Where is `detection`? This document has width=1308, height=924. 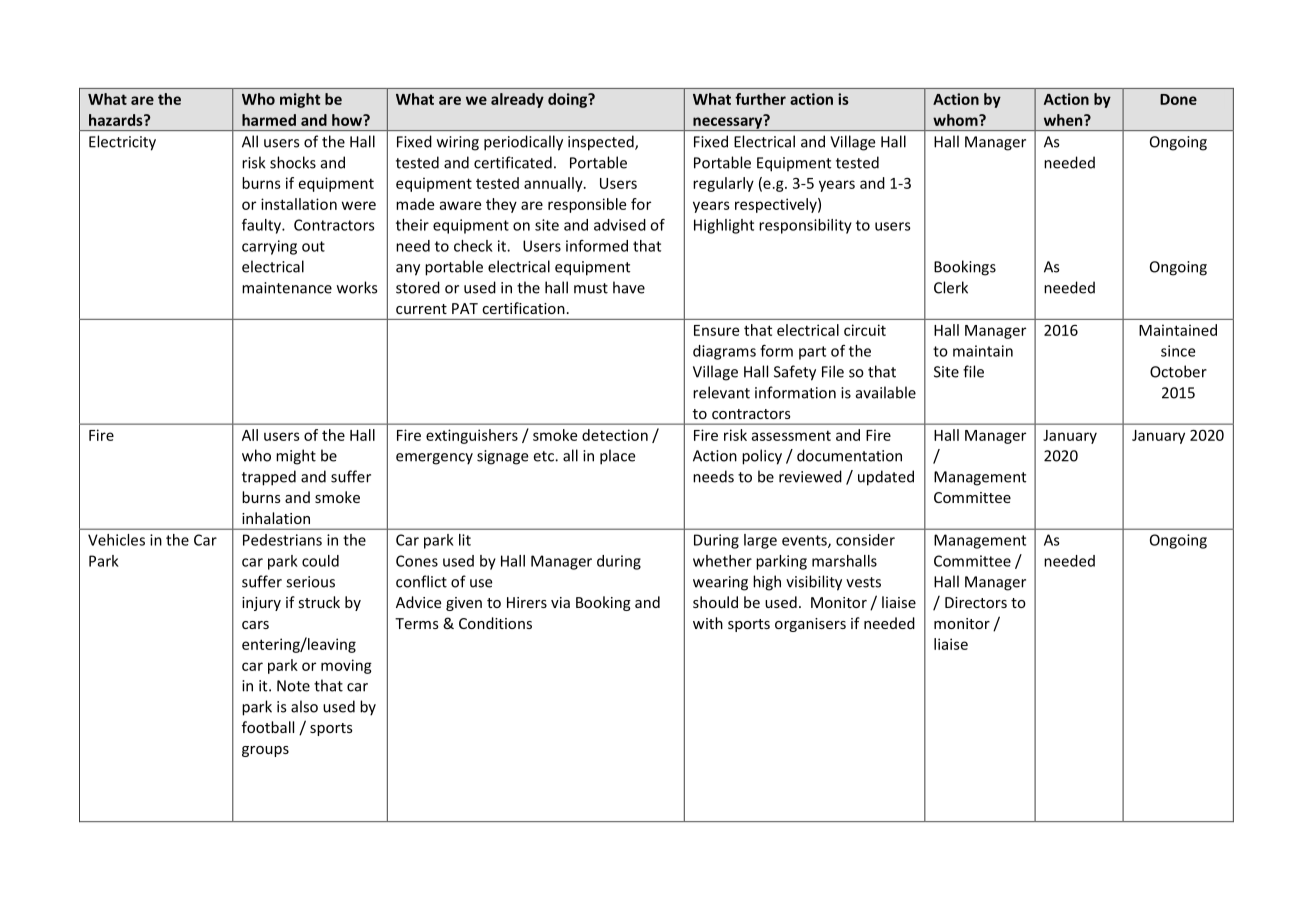
detection is located at coordinates (615, 435).
